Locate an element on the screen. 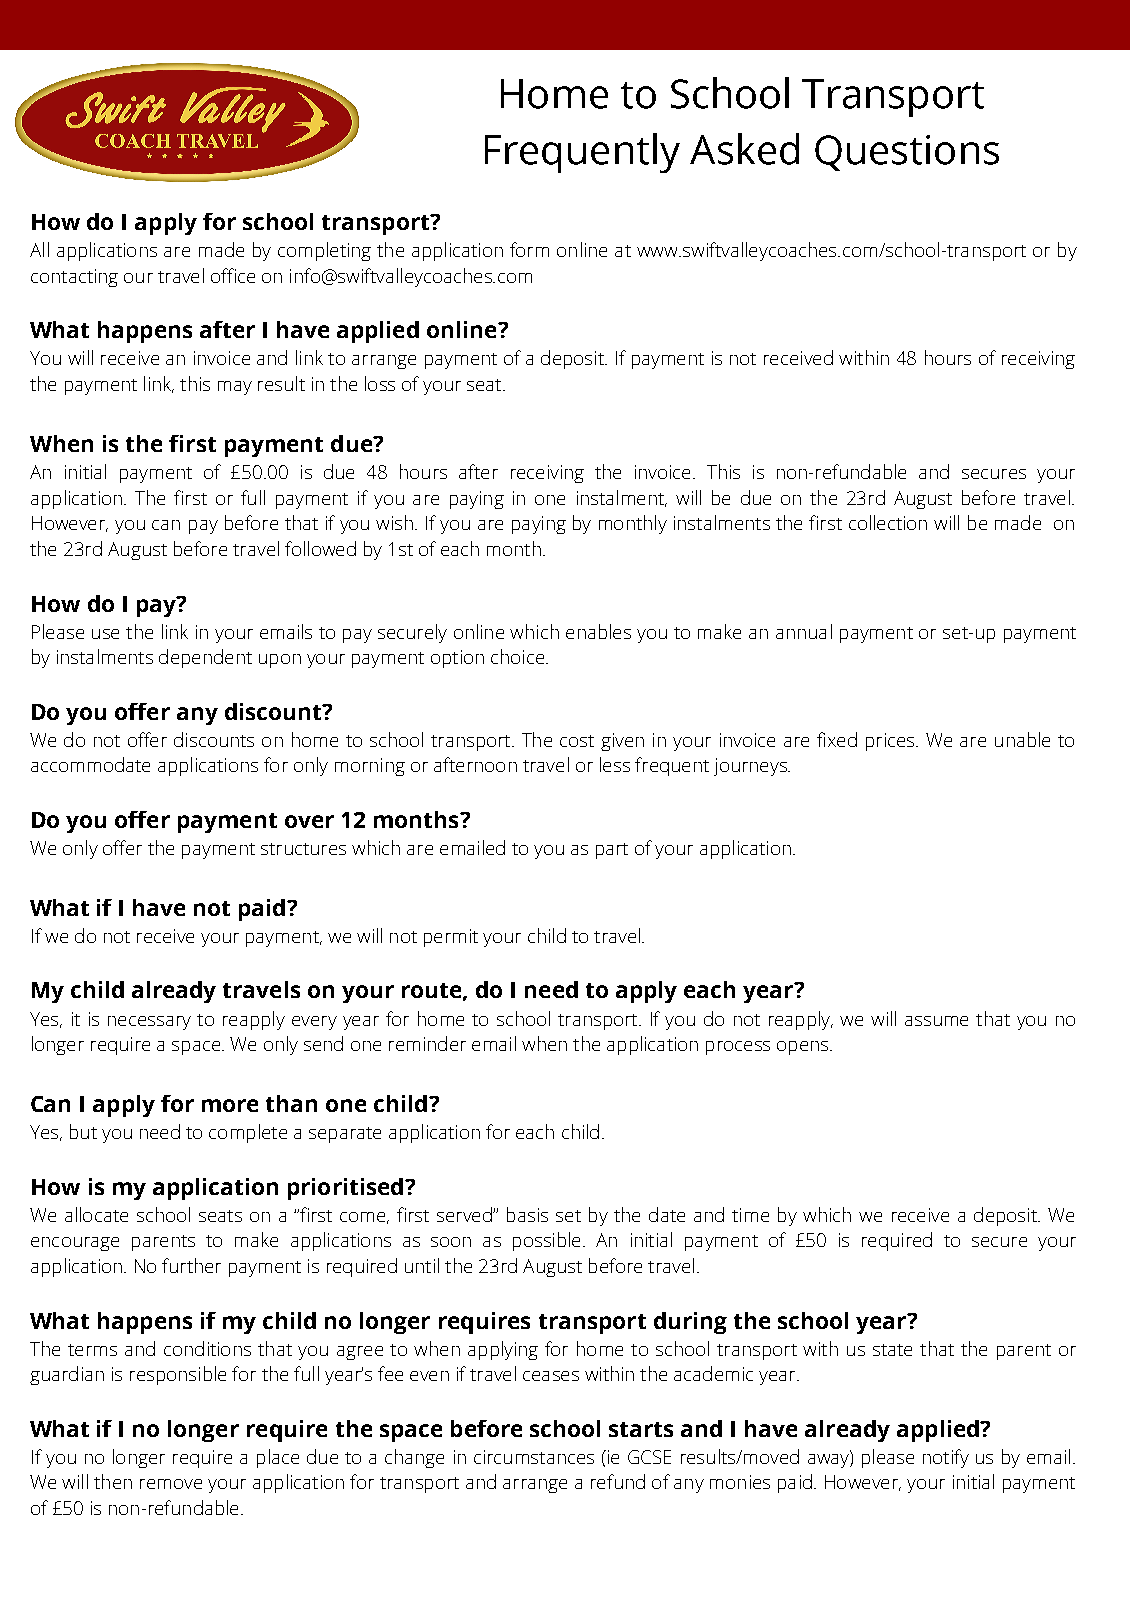  office is located at coordinates (233, 275).
